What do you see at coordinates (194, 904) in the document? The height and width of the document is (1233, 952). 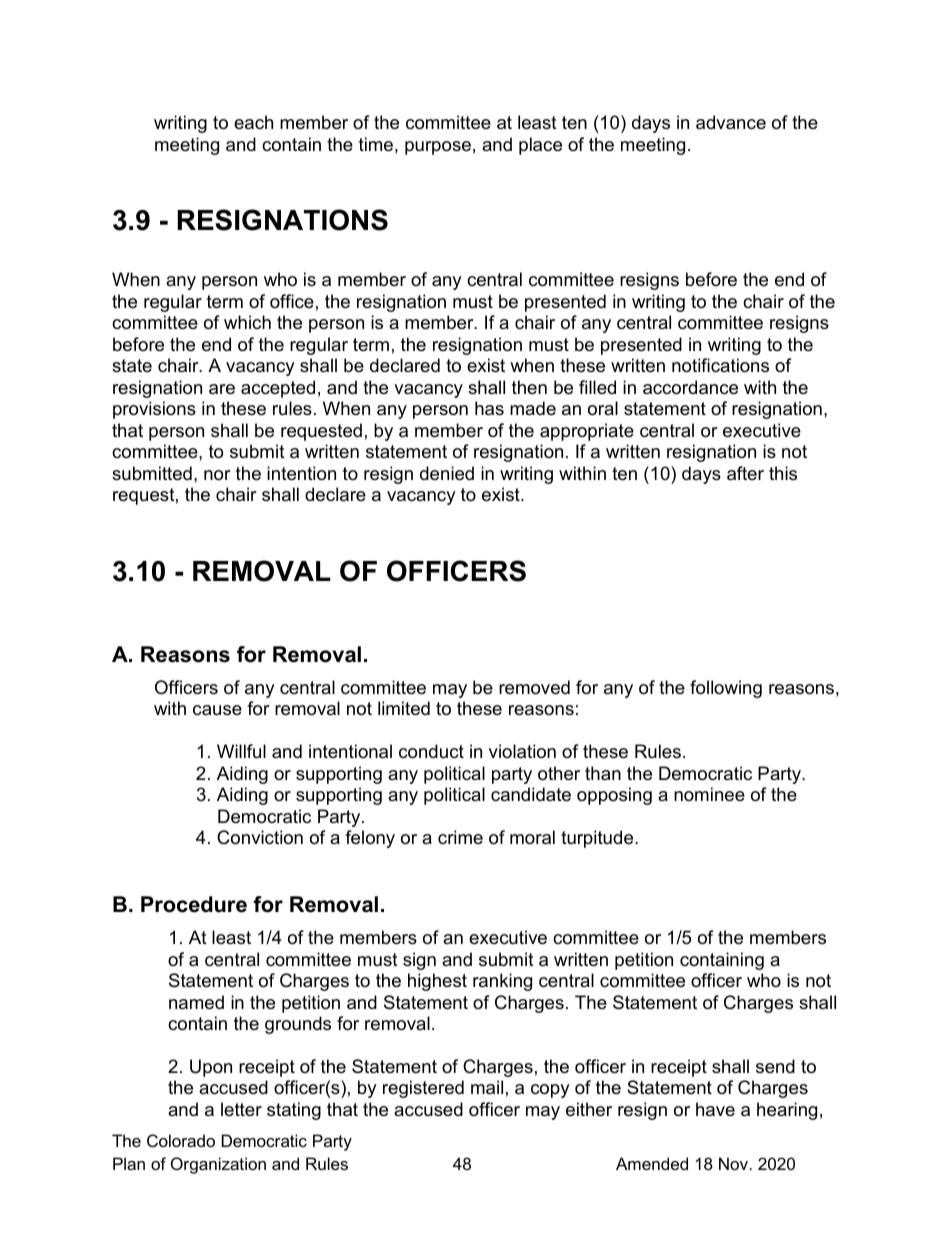 I see `Procedure` at bounding box center [194, 904].
